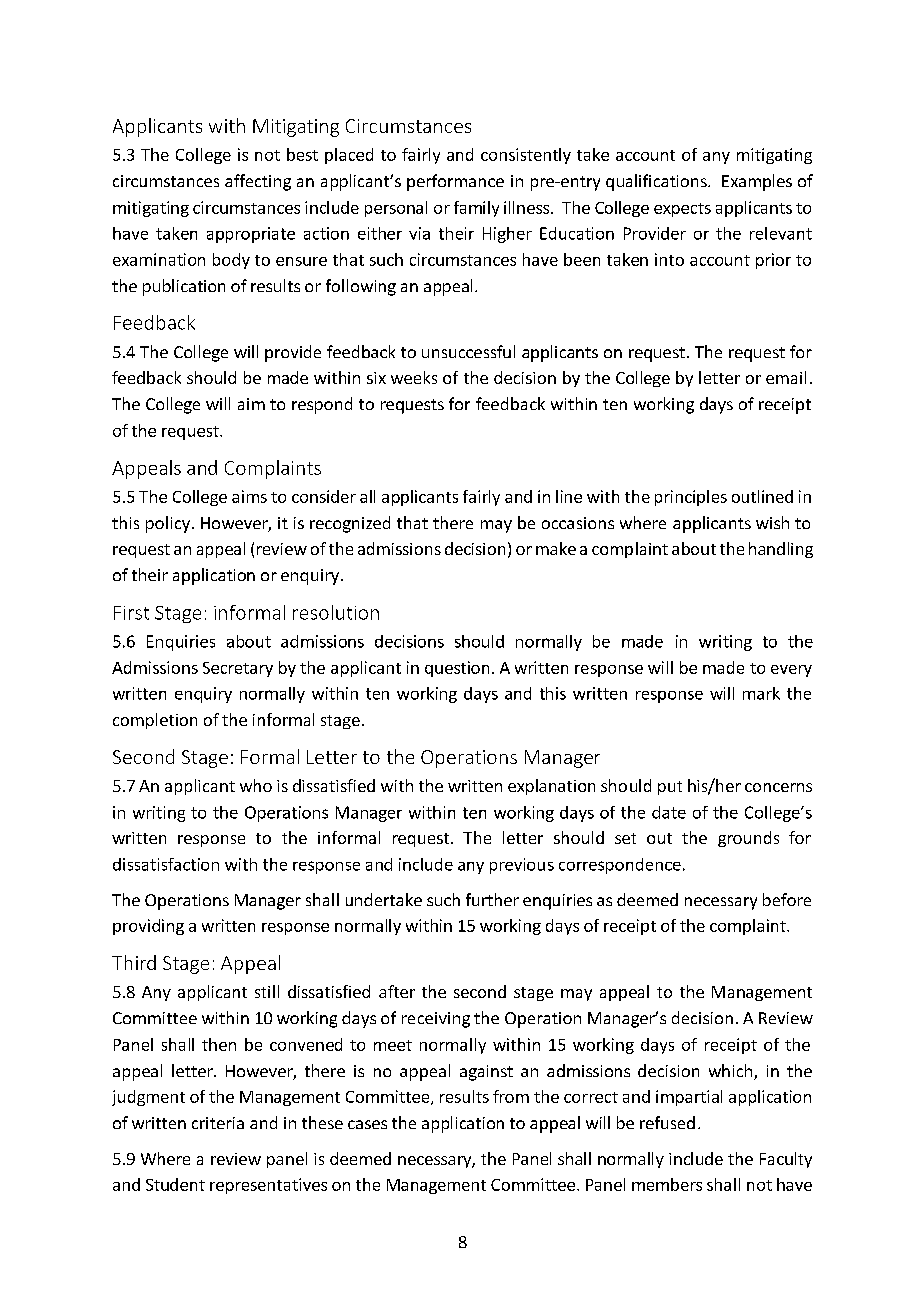 The image size is (924, 1308). Describe the element at coordinates (258, 182) in the screenshot. I see `affecting` at that location.
